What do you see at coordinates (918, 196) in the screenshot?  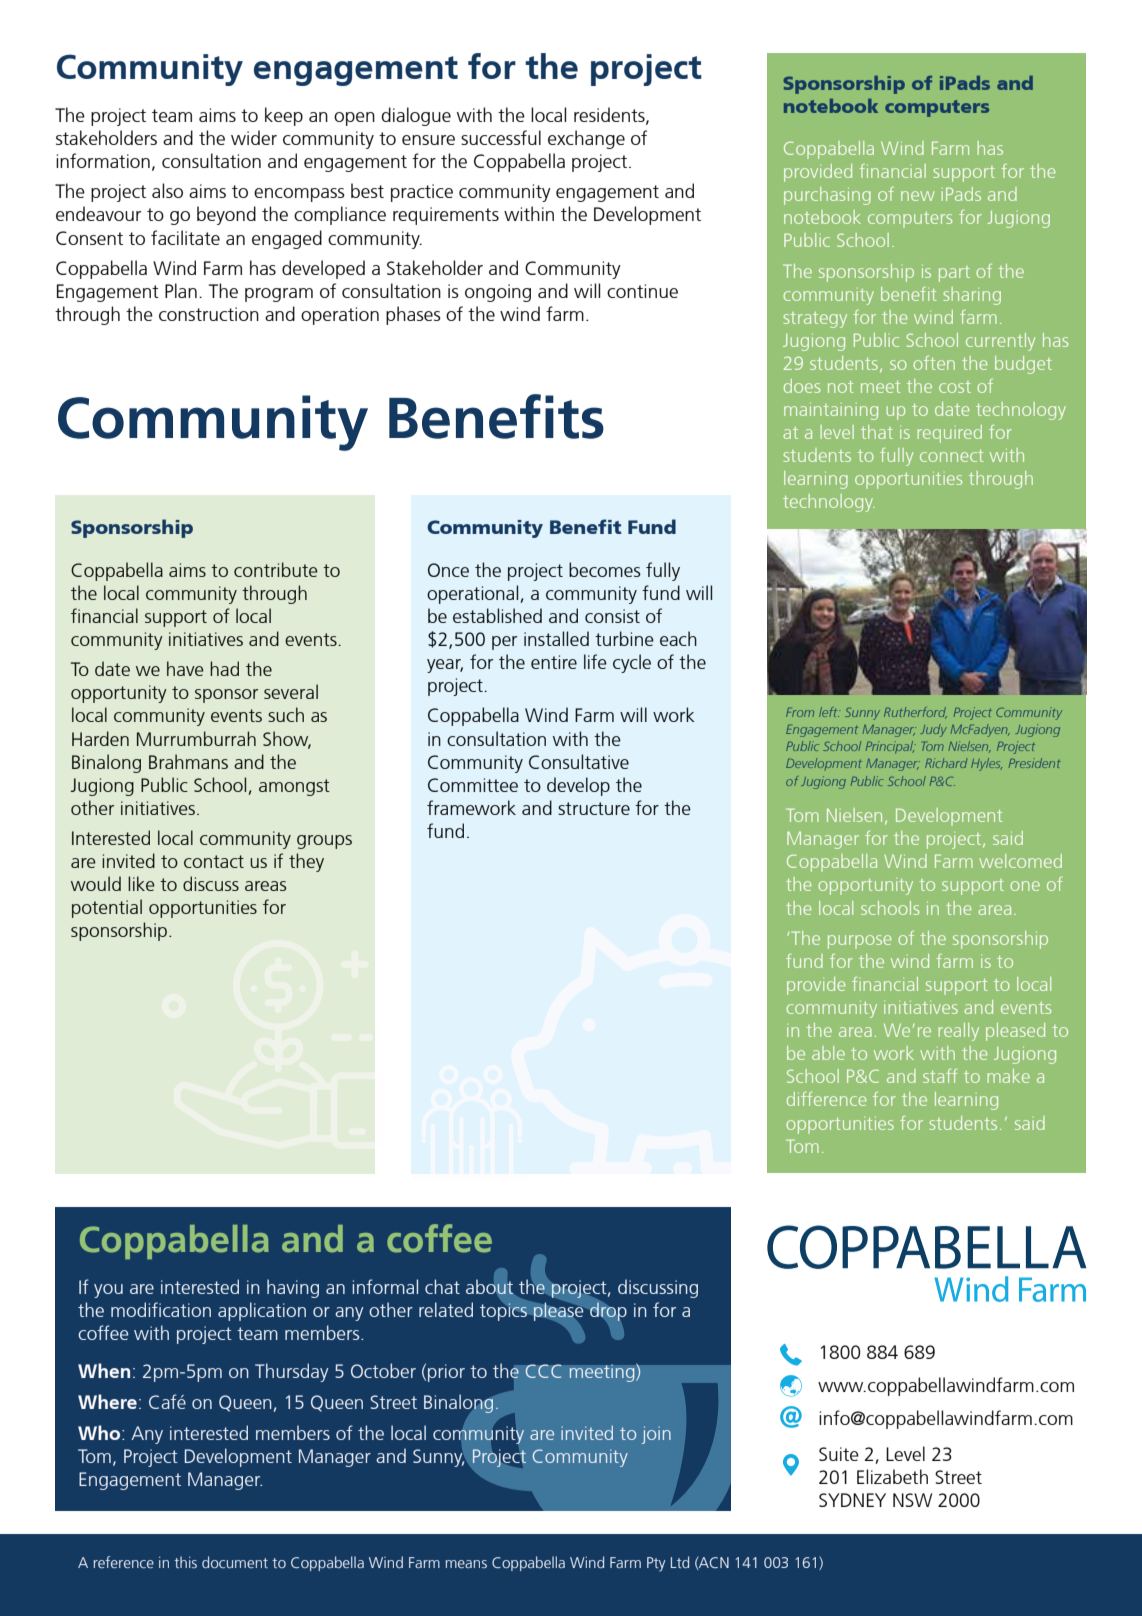 I see `new` at bounding box center [918, 196].
